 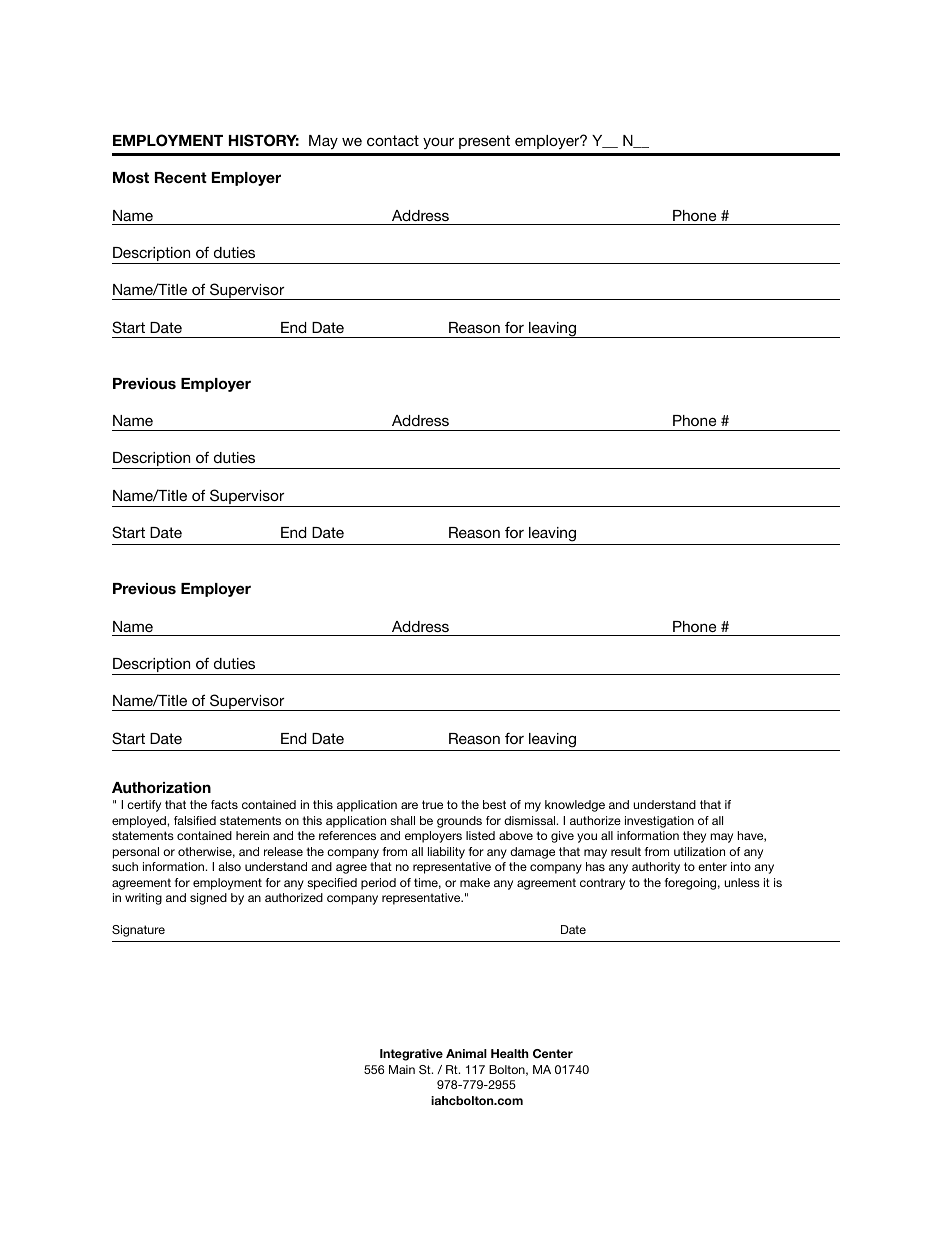 What do you see at coordinates (438, 143) in the screenshot?
I see `your` at bounding box center [438, 143].
